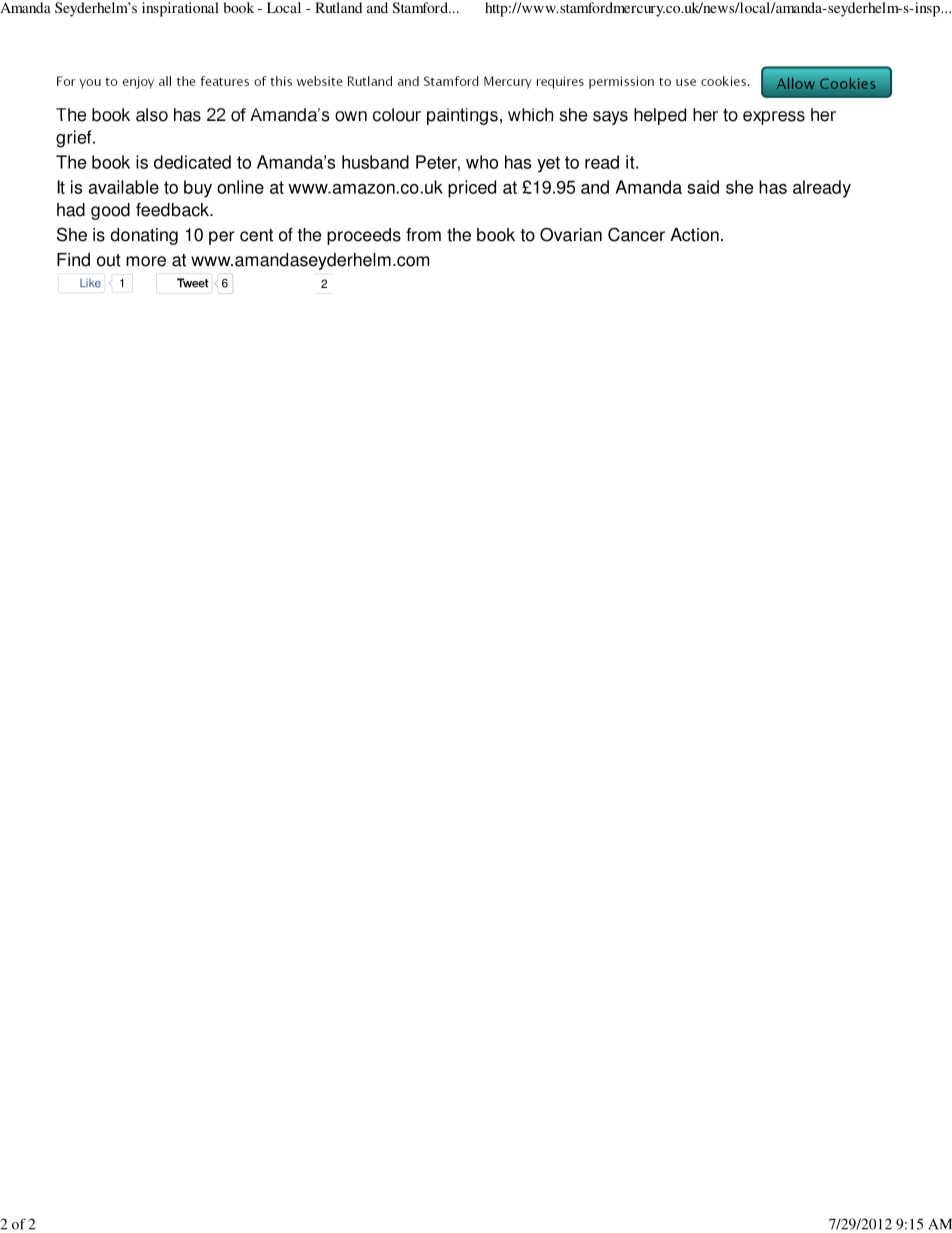 This document has width=952, height=1233. I want to click on grief, so click(75, 139).
